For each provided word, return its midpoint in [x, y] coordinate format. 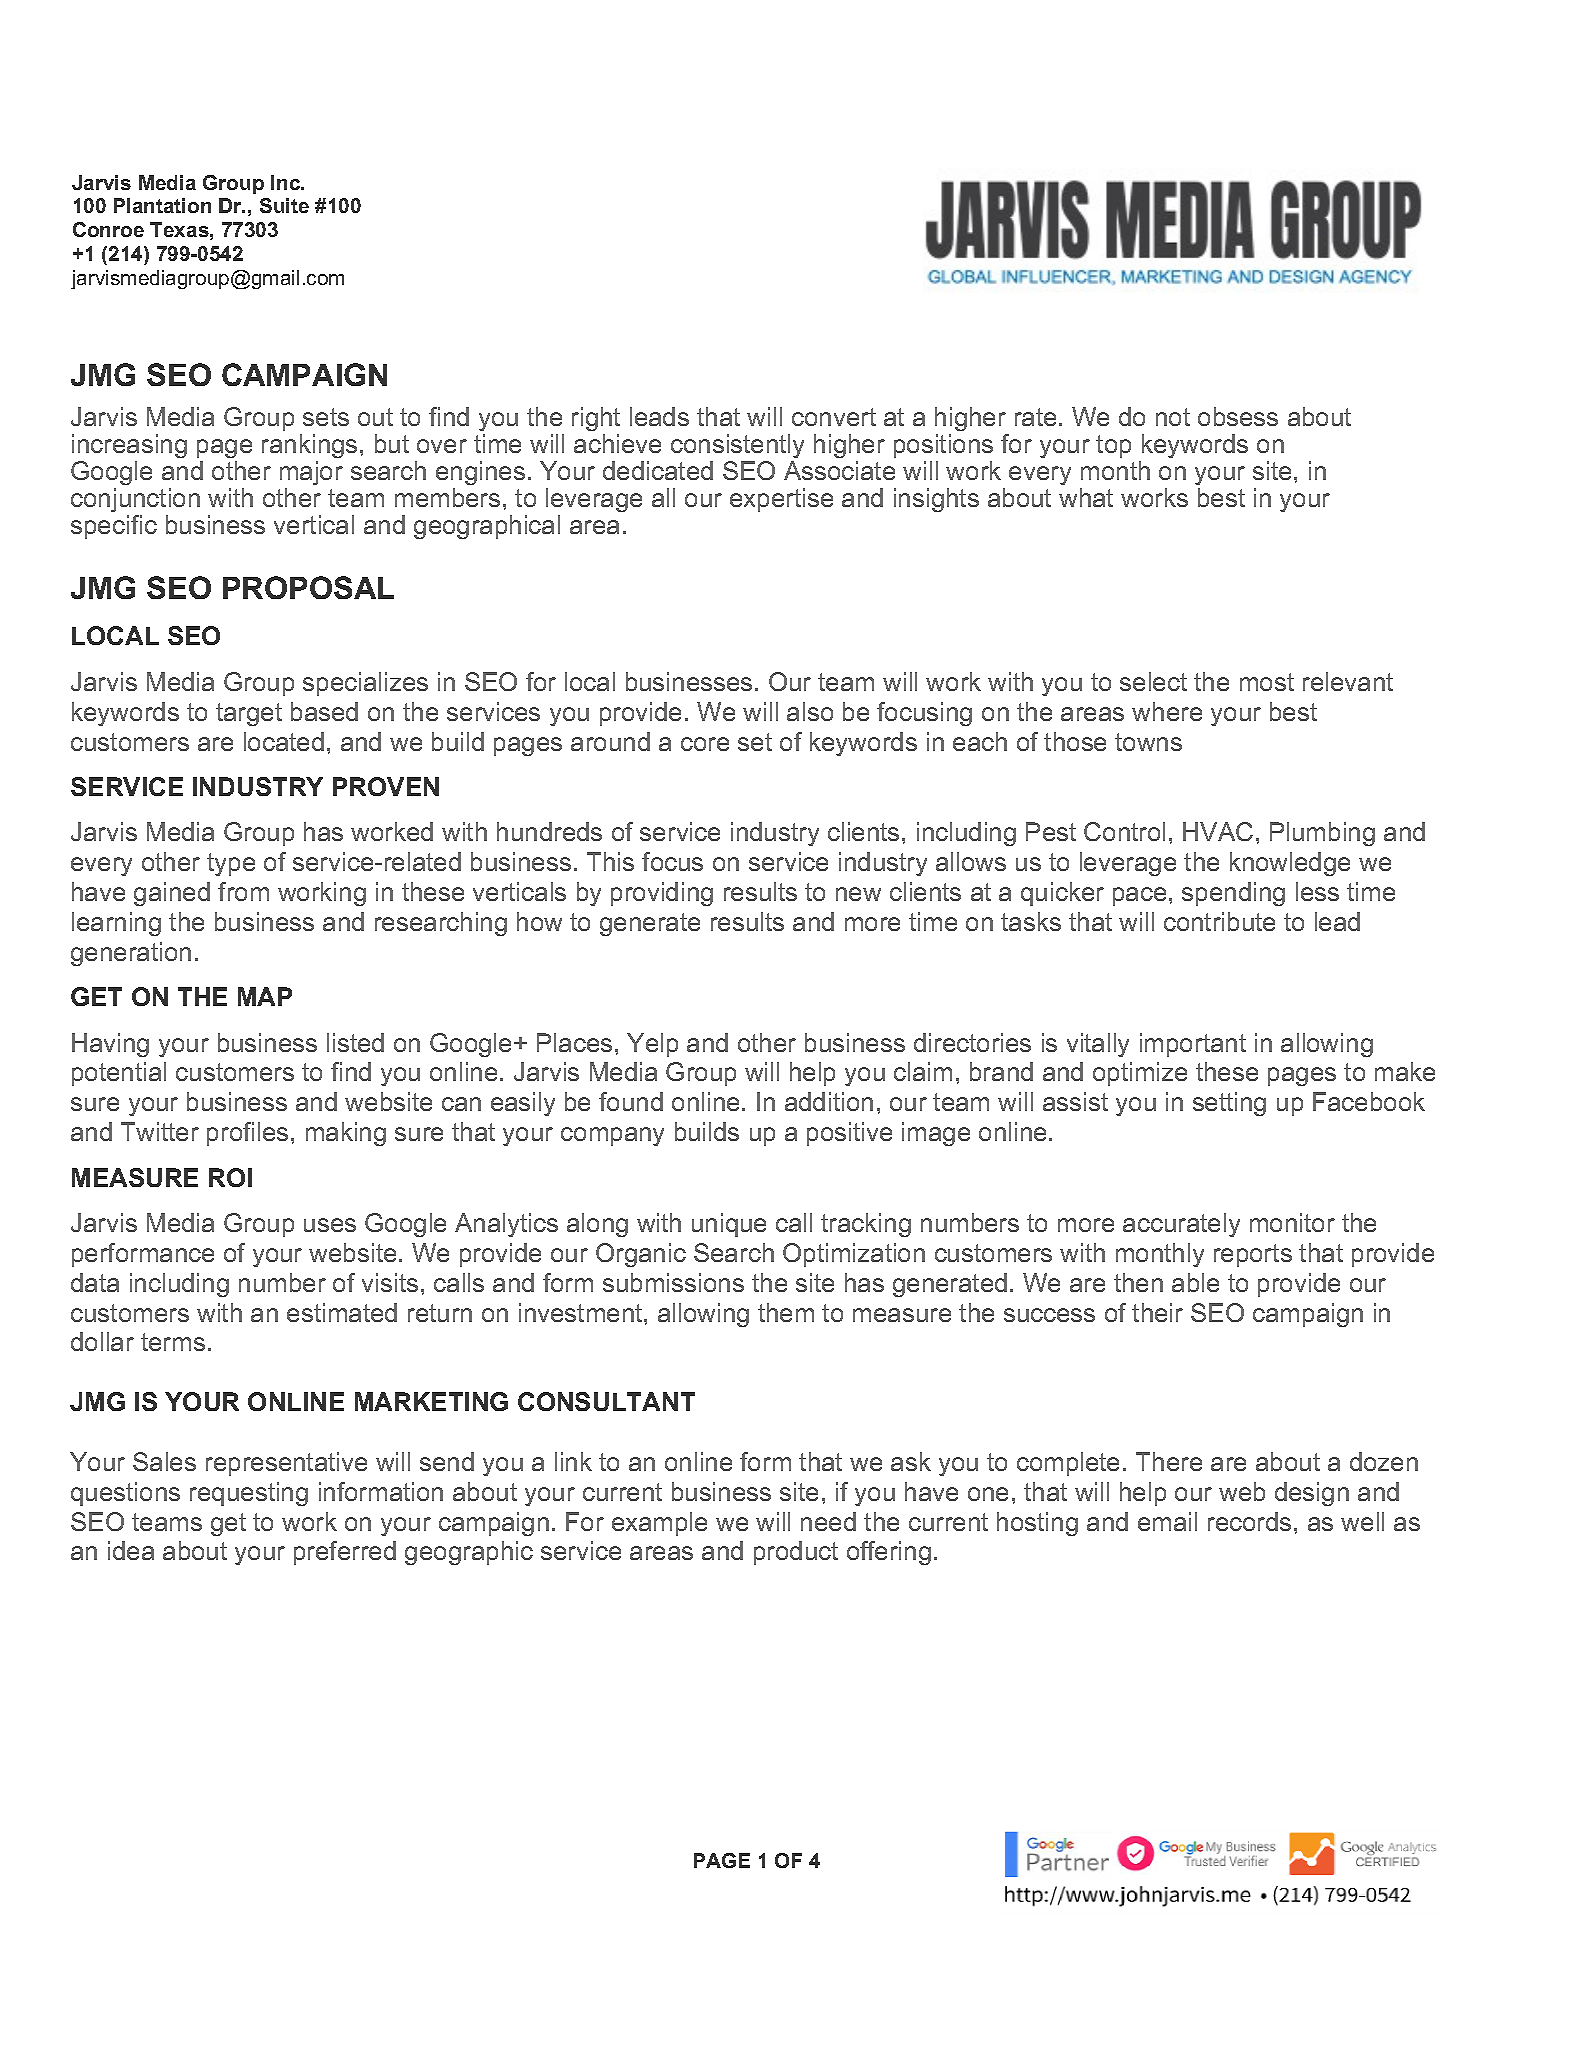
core [705, 744]
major [311, 473]
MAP [265, 996]
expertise [781, 500]
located [284, 741]
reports [1253, 1255]
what [1086, 497]
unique [729, 1225]
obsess [1238, 416]
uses [330, 1225]
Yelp [652, 1045]
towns [1148, 742]
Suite [284, 205]
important [1193, 1045]
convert [834, 417]
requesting [249, 1494]
